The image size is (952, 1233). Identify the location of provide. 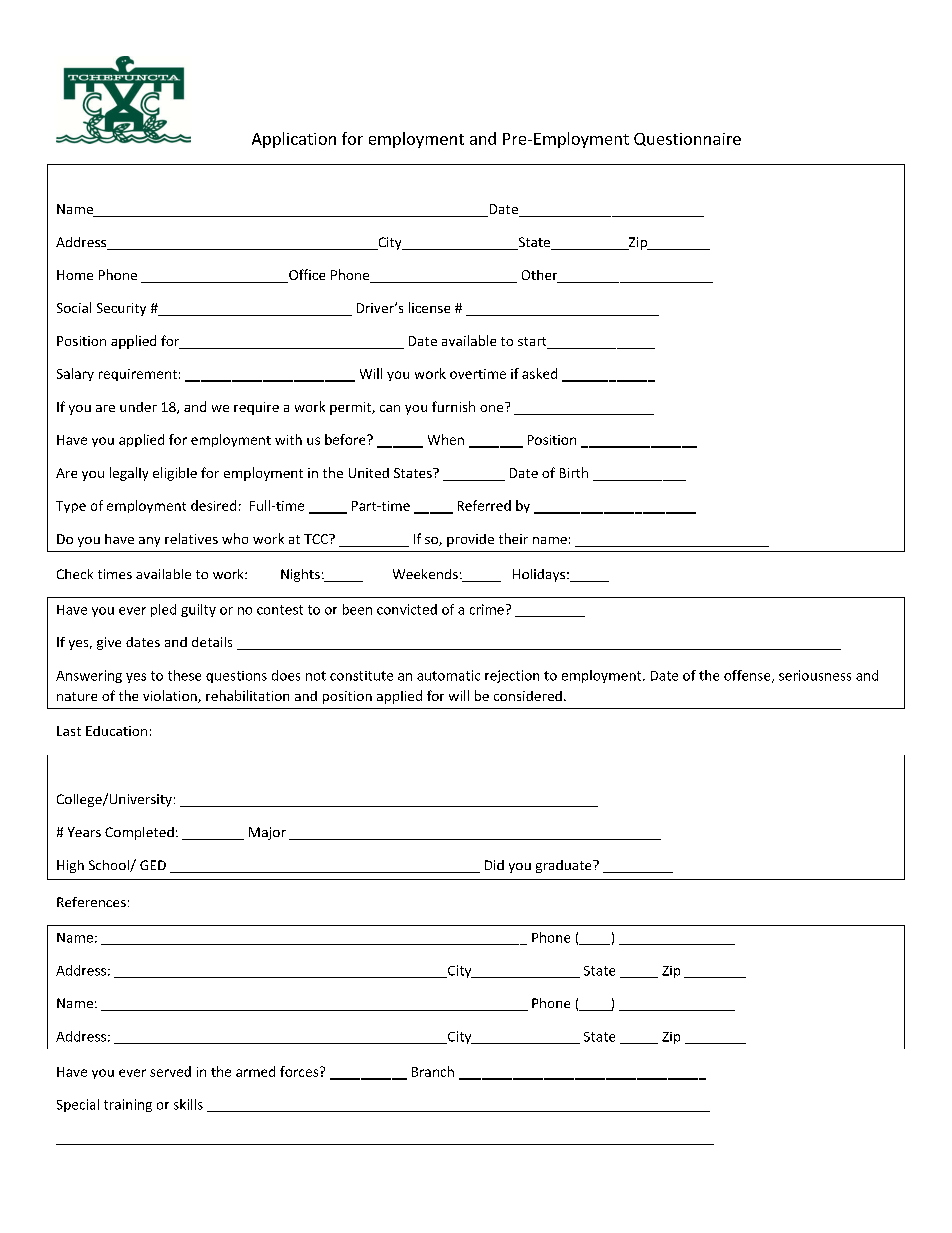
(470, 540).
